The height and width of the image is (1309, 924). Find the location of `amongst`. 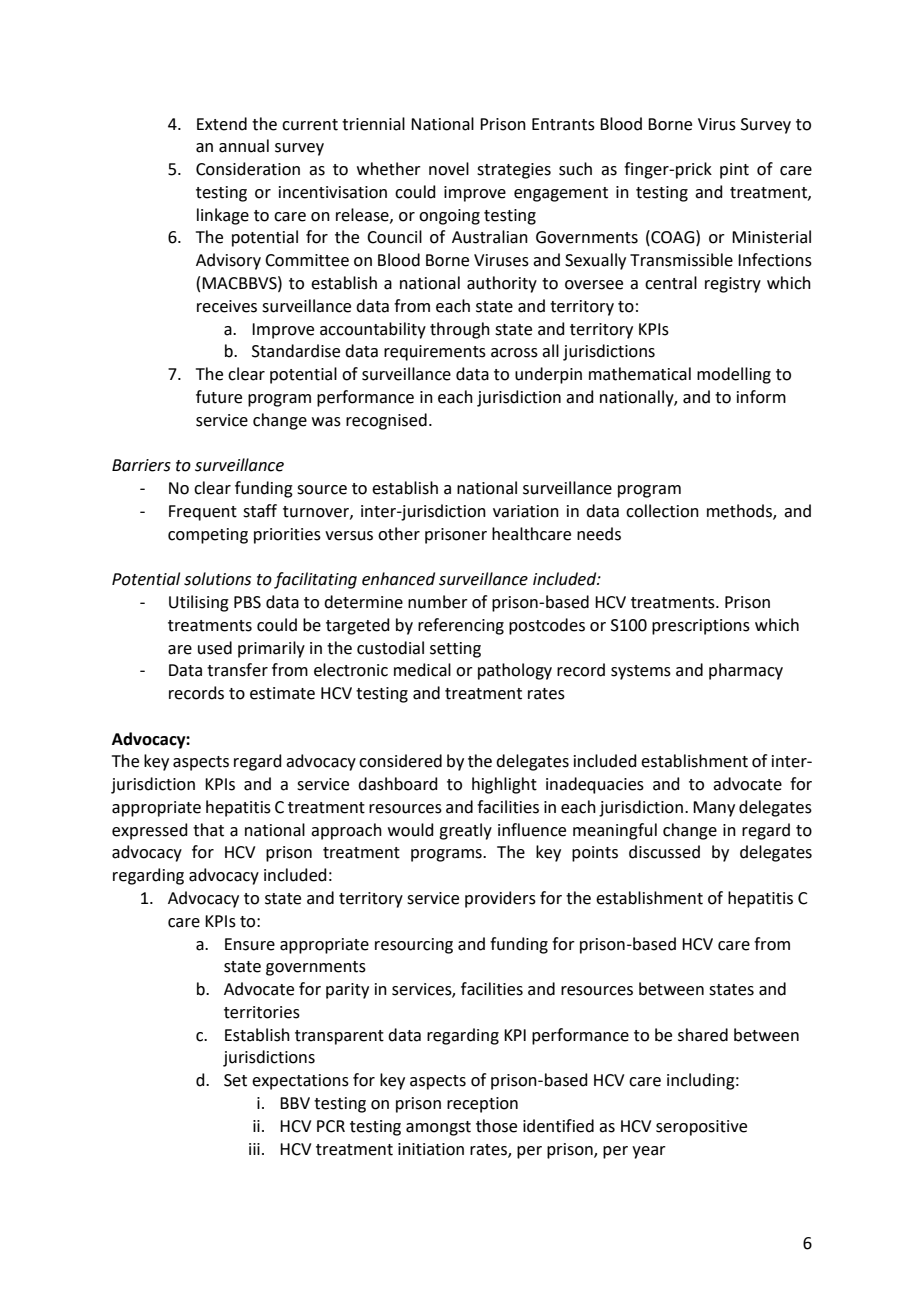

amongst is located at coordinates (438, 1128).
